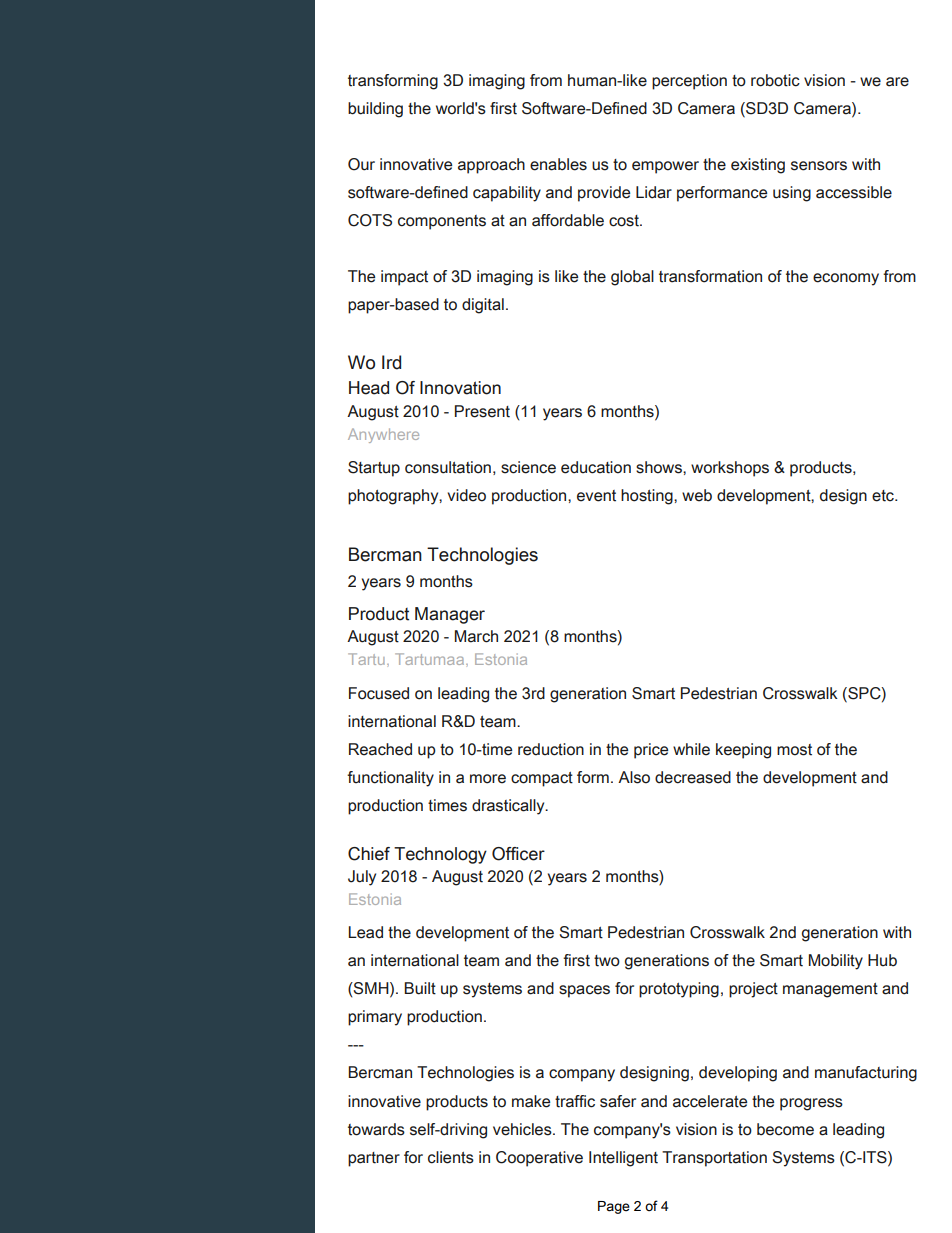 This screenshot has height=1233, width=952. I want to click on sensors, so click(819, 166).
